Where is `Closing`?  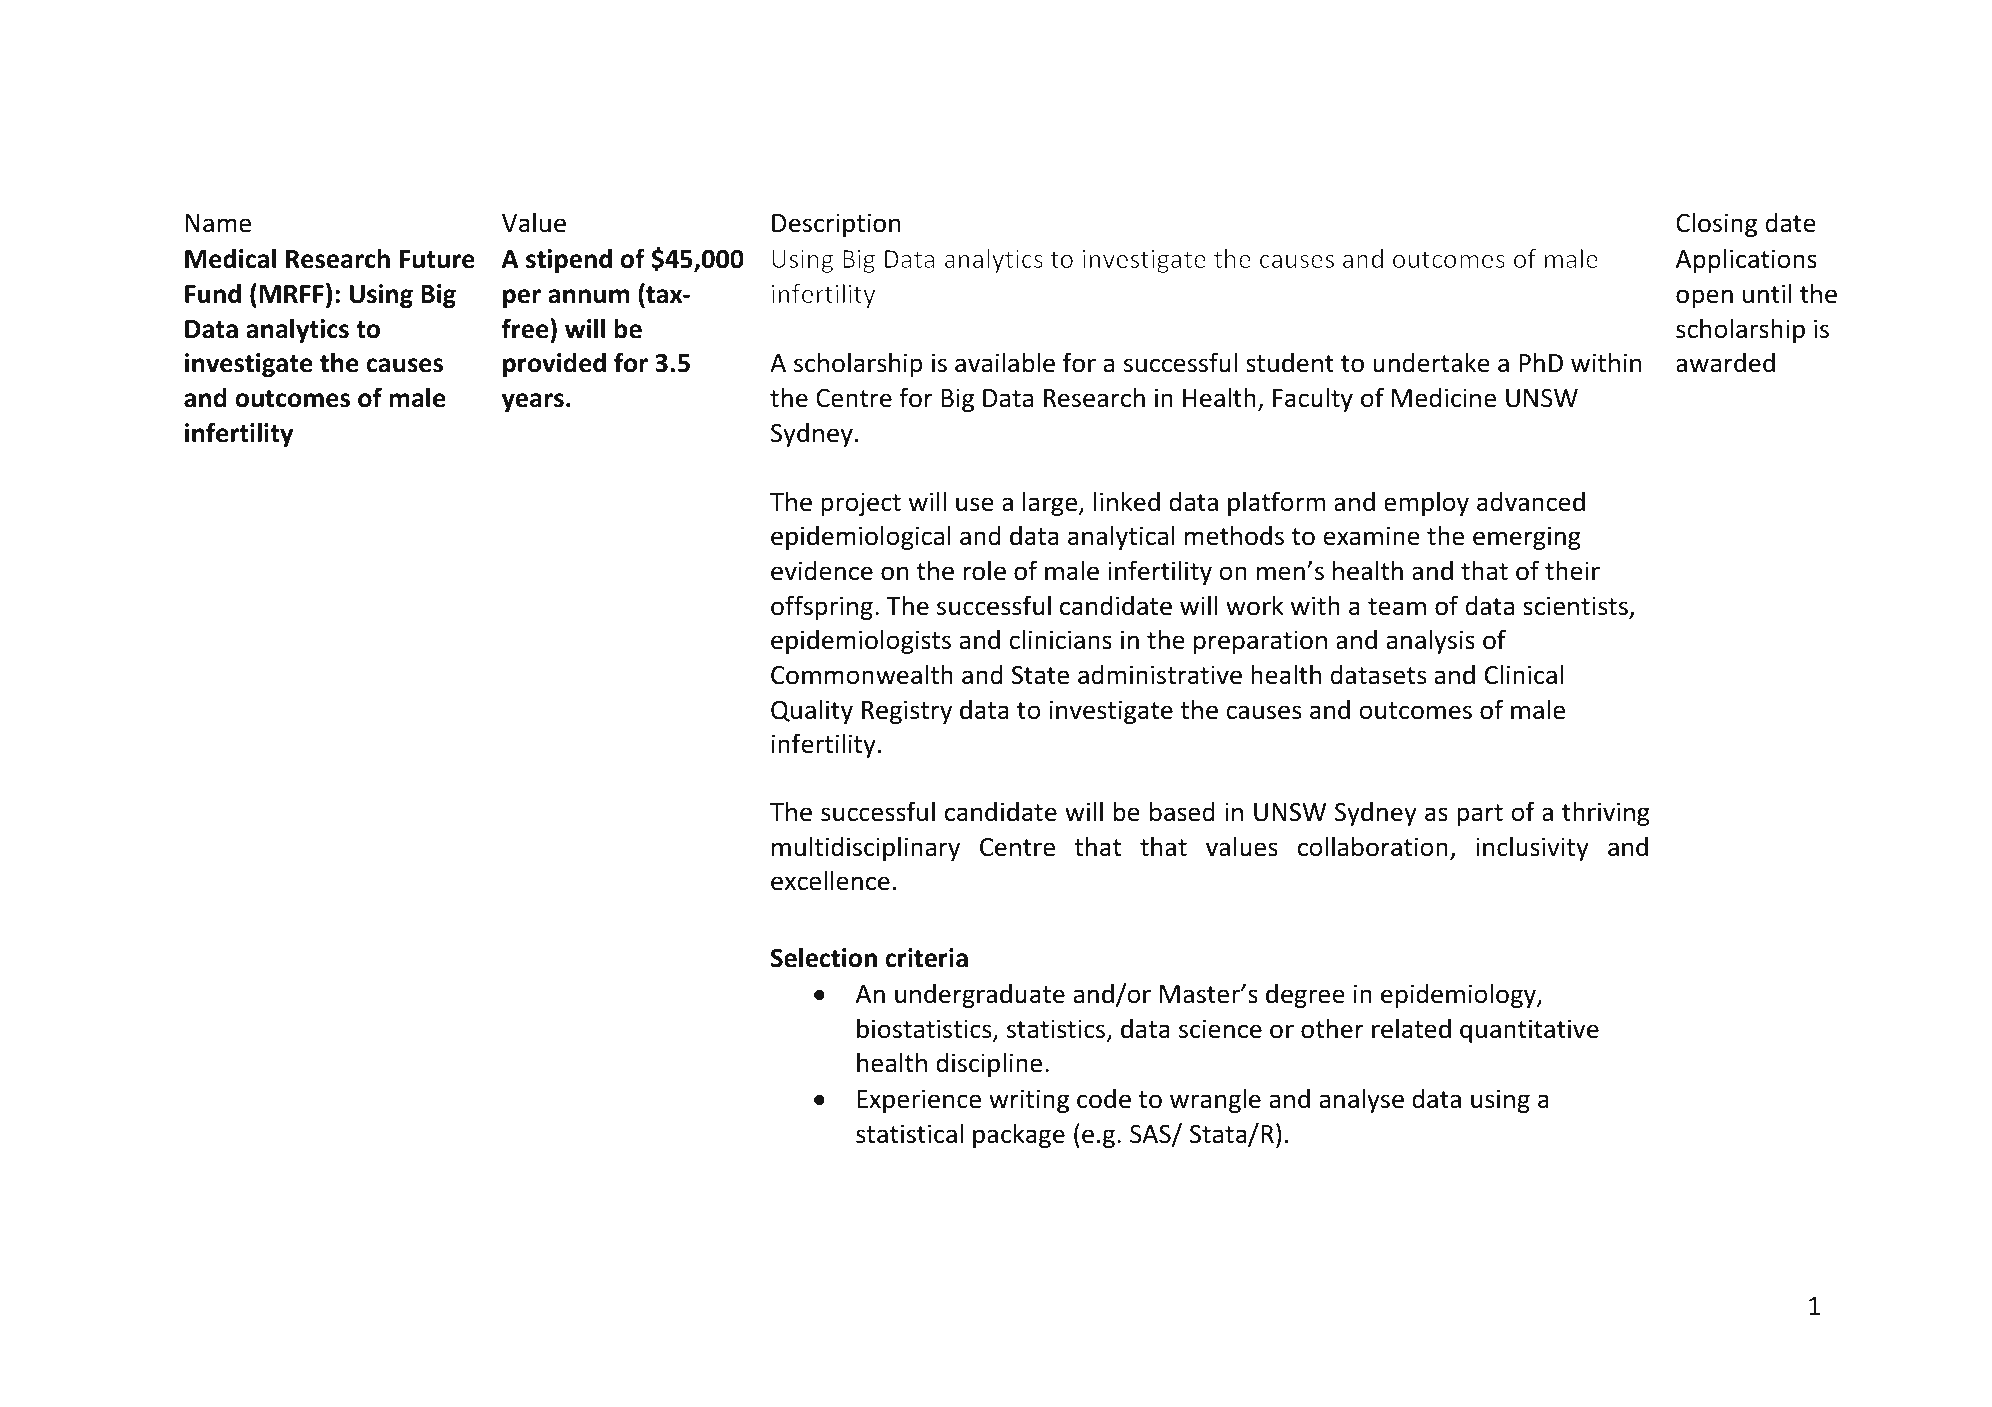 Closing is located at coordinates (1716, 224).
